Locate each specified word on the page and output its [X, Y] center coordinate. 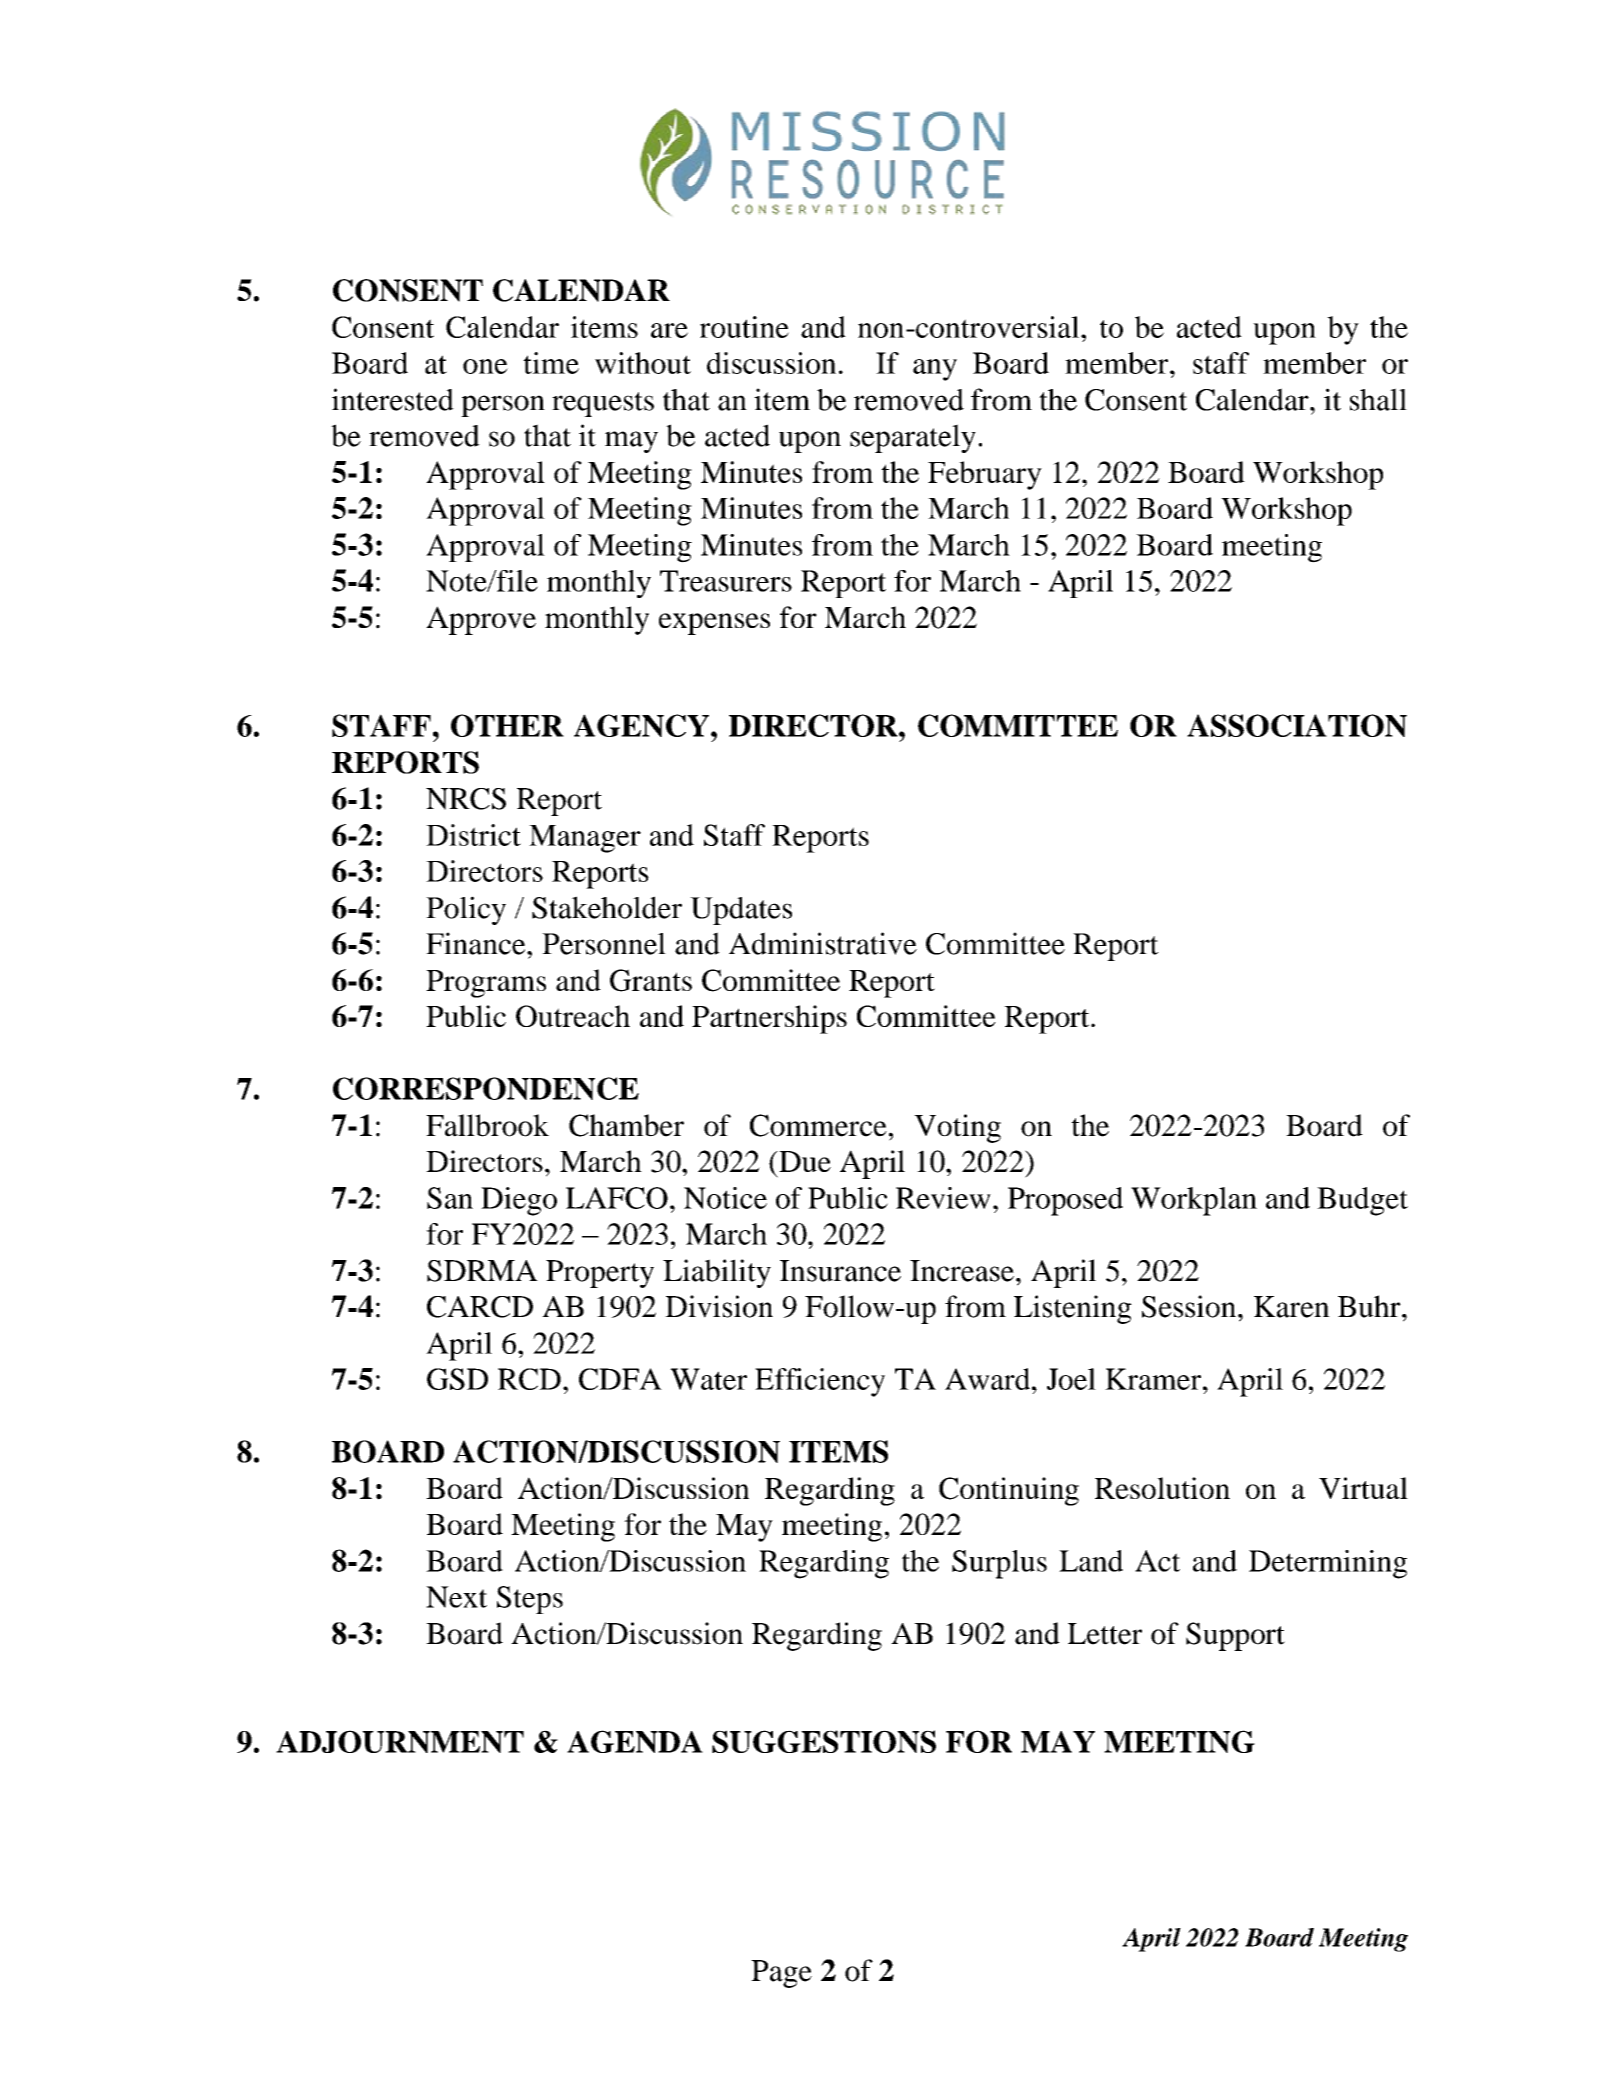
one [485, 366]
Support [1235, 1636]
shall [1378, 399]
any [935, 370]
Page [781, 1974]
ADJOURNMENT [400, 1741]
